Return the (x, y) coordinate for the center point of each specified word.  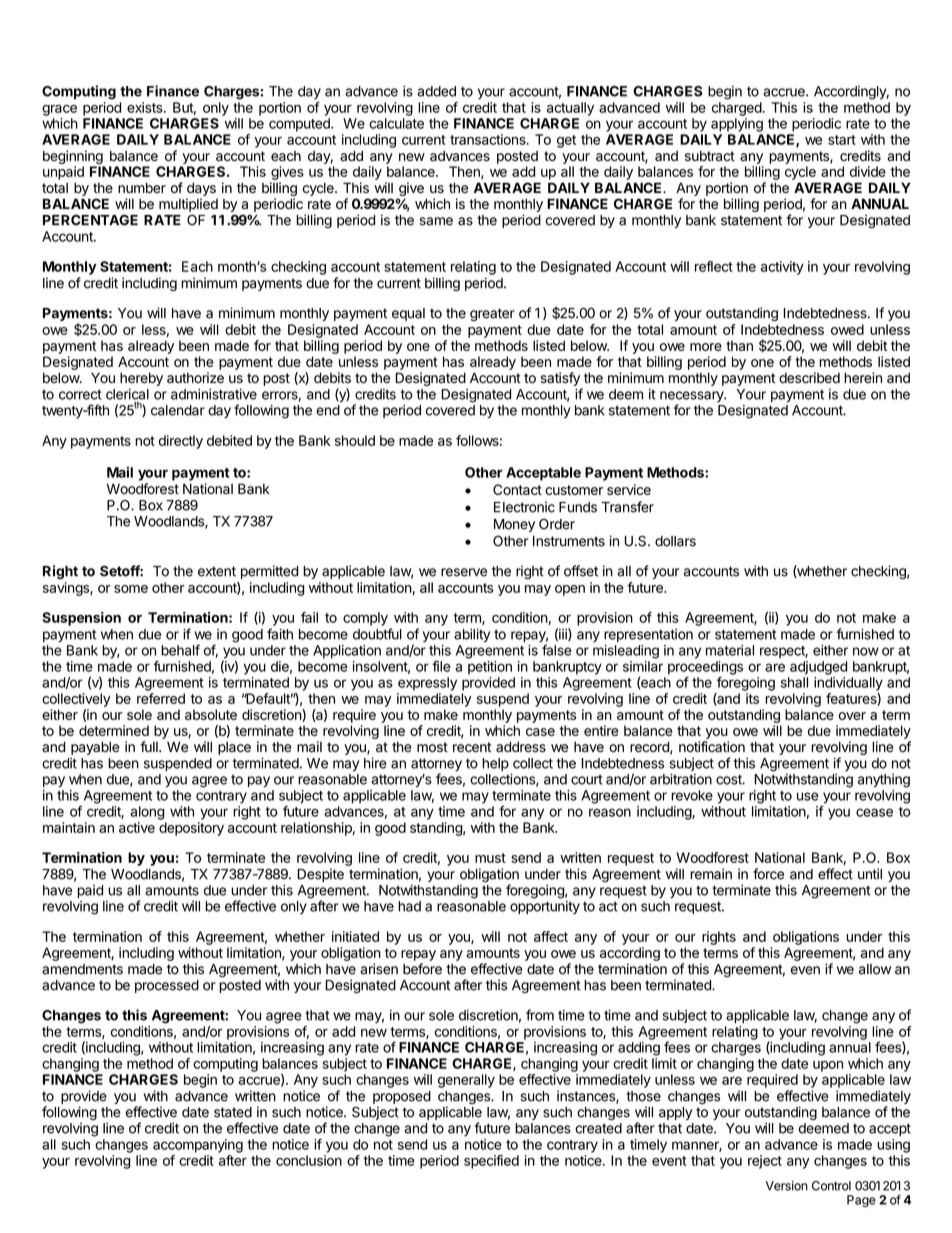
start (842, 140)
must (490, 858)
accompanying (198, 1146)
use (808, 796)
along (147, 813)
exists (146, 107)
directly (181, 442)
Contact (517, 489)
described (809, 378)
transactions (489, 139)
